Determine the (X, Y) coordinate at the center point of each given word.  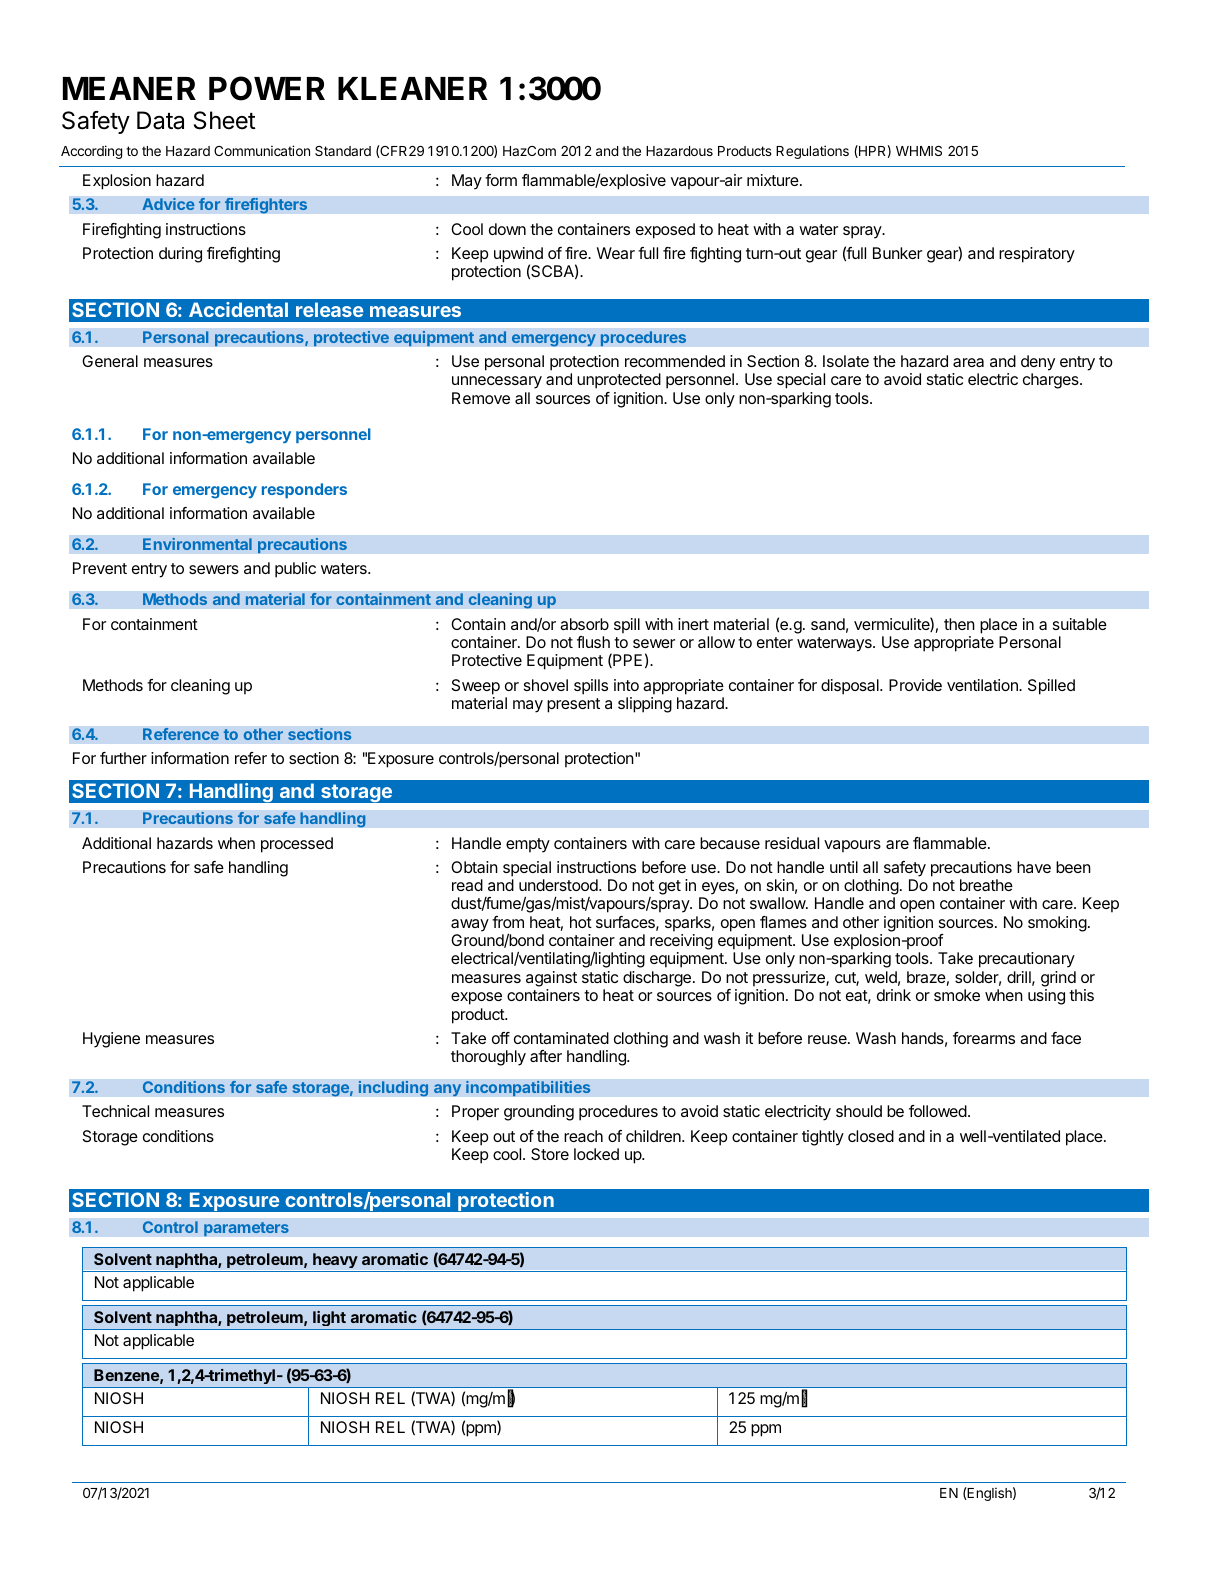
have (1034, 867)
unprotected (619, 381)
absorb (584, 624)
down (507, 229)
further (123, 758)
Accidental (238, 309)
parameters (246, 1229)
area (968, 362)
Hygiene (111, 1040)
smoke (957, 995)
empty (528, 845)
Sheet (225, 120)
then (959, 624)
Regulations (812, 152)
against (551, 979)
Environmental (197, 544)
